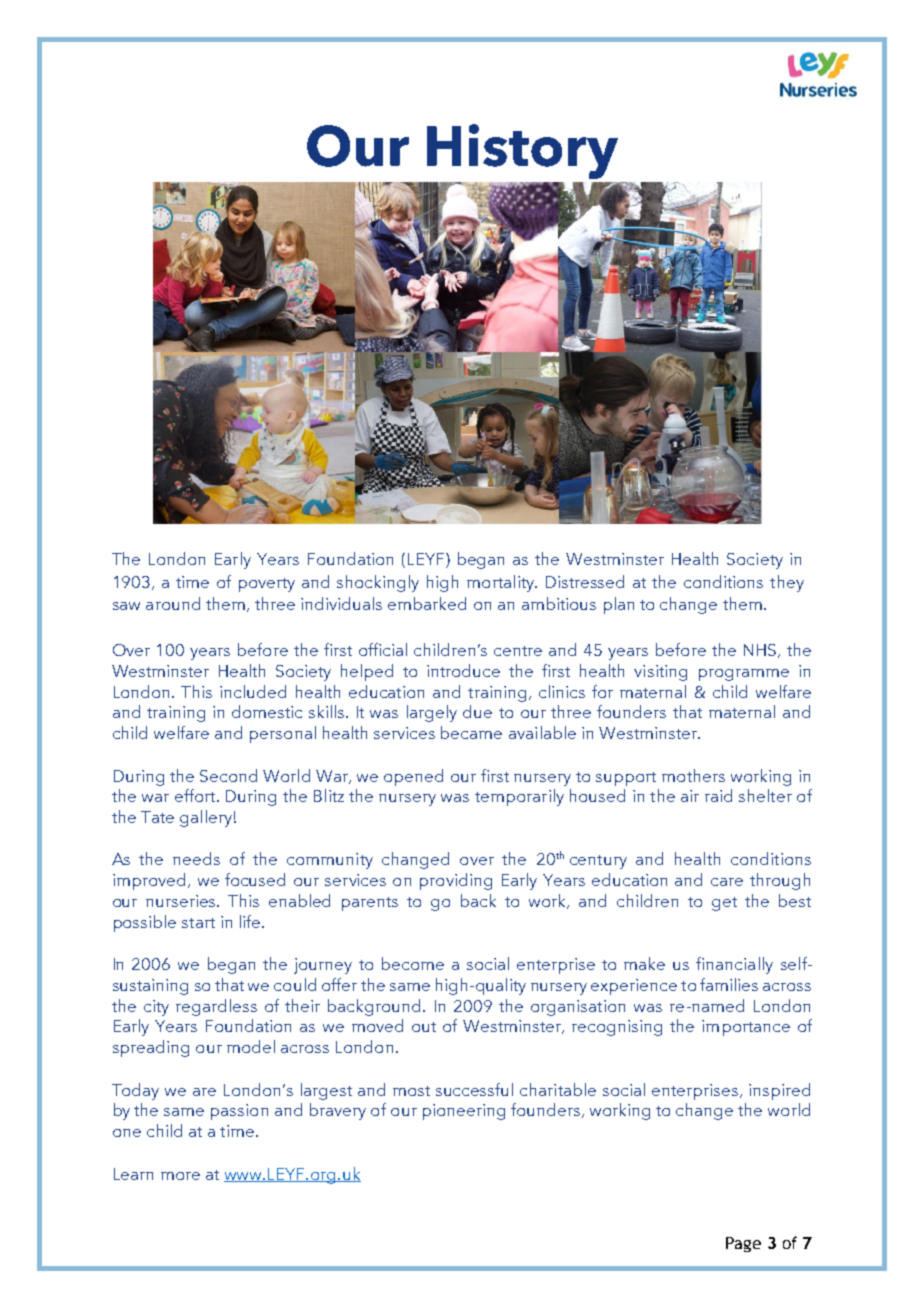  What do you see at coordinates (173, 603) in the document?
I see `around` at bounding box center [173, 603].
